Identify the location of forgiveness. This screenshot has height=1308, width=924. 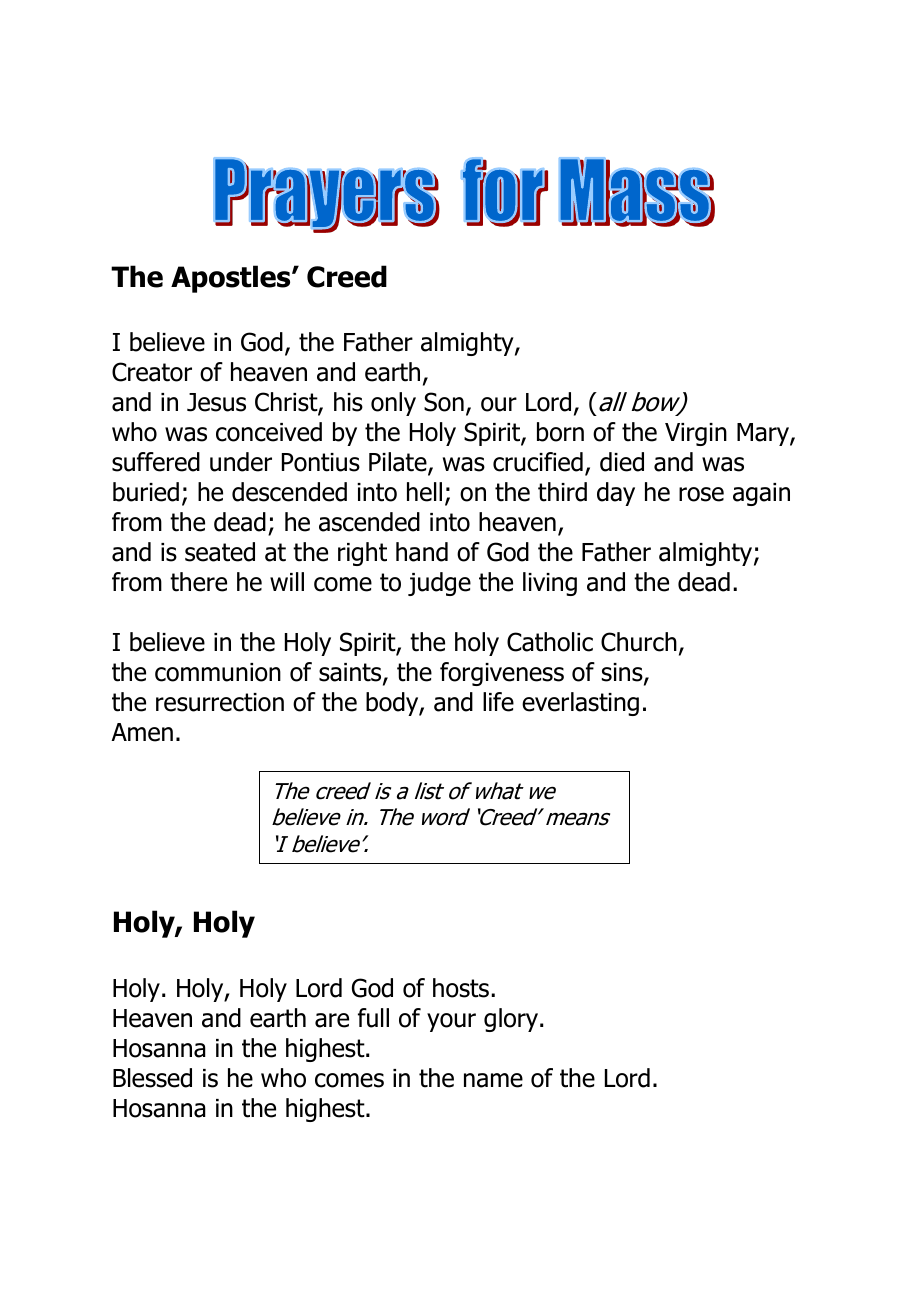
(502, 674).
